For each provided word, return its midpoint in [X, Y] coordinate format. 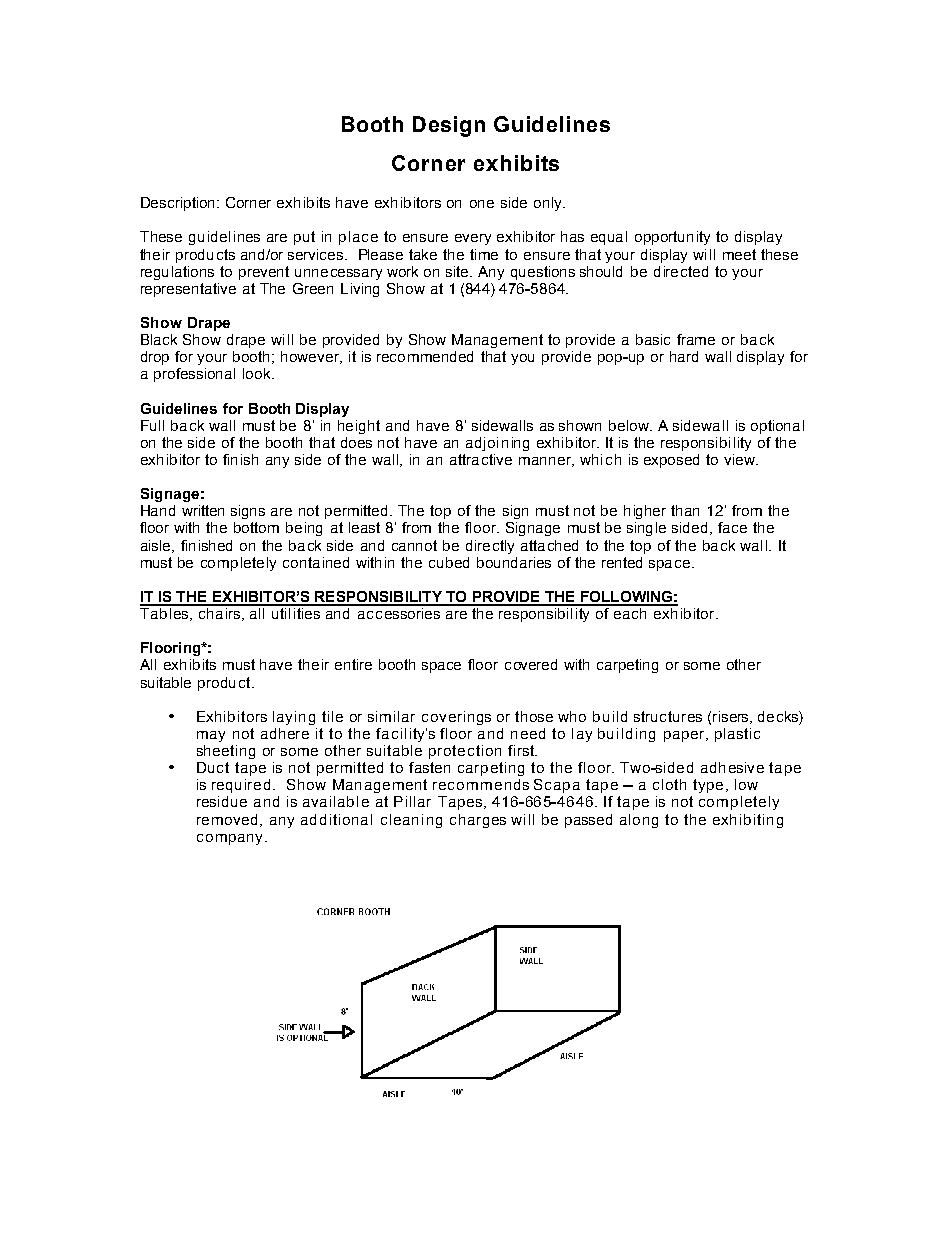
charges [478, 821]
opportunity [672, 238]
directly [490, 547]
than [685, 510]
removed [227, 819]
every [473, 239]
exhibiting [748, 821]
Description [179, 204]
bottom [256, 527]
